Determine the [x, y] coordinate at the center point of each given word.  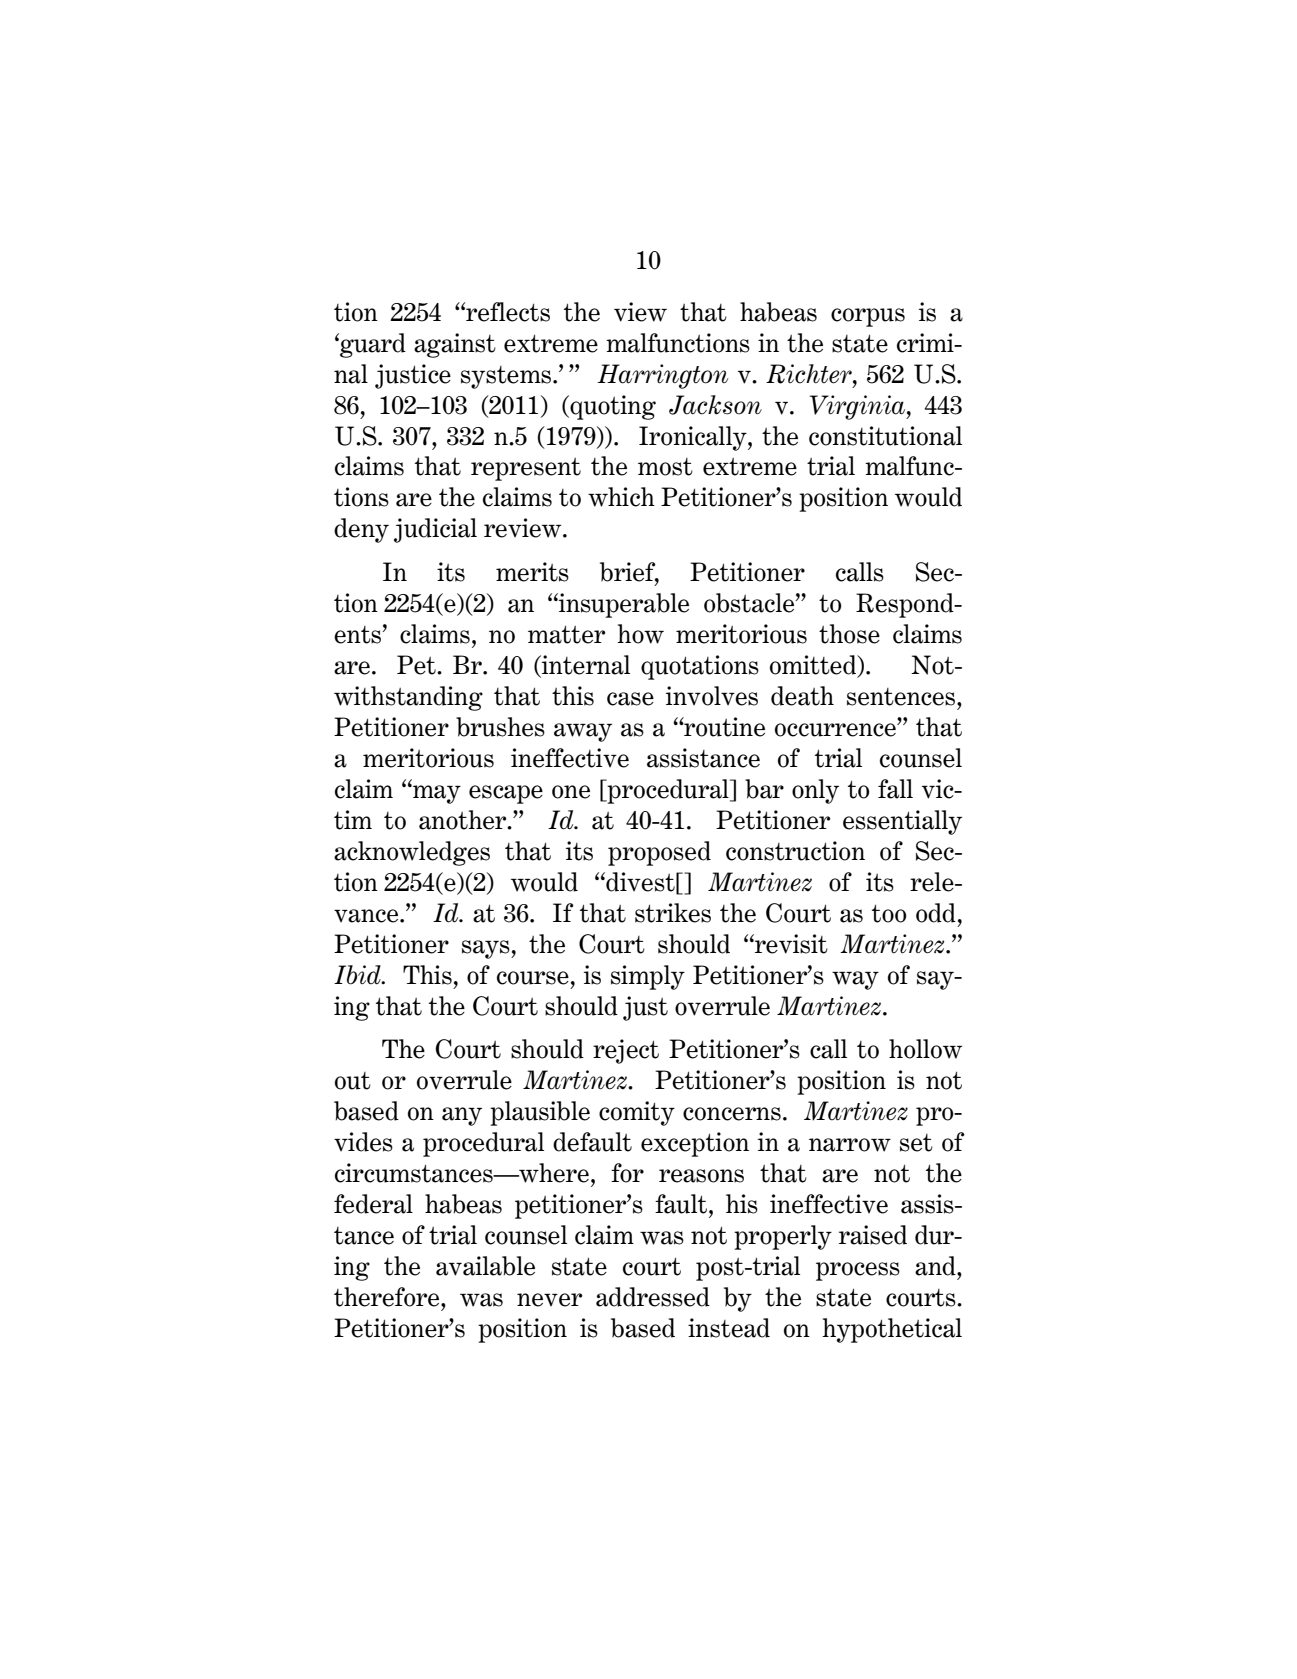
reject [626, 1051]
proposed [659, 853]
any [462, 1116]
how [640, 634]
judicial [435, 530]
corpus [868, 317]
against [455, 345]
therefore [388, 1297]
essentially [902, 822]
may [436, 794]
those [849, 634]
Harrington [663, 376]
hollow [925, 1049]
